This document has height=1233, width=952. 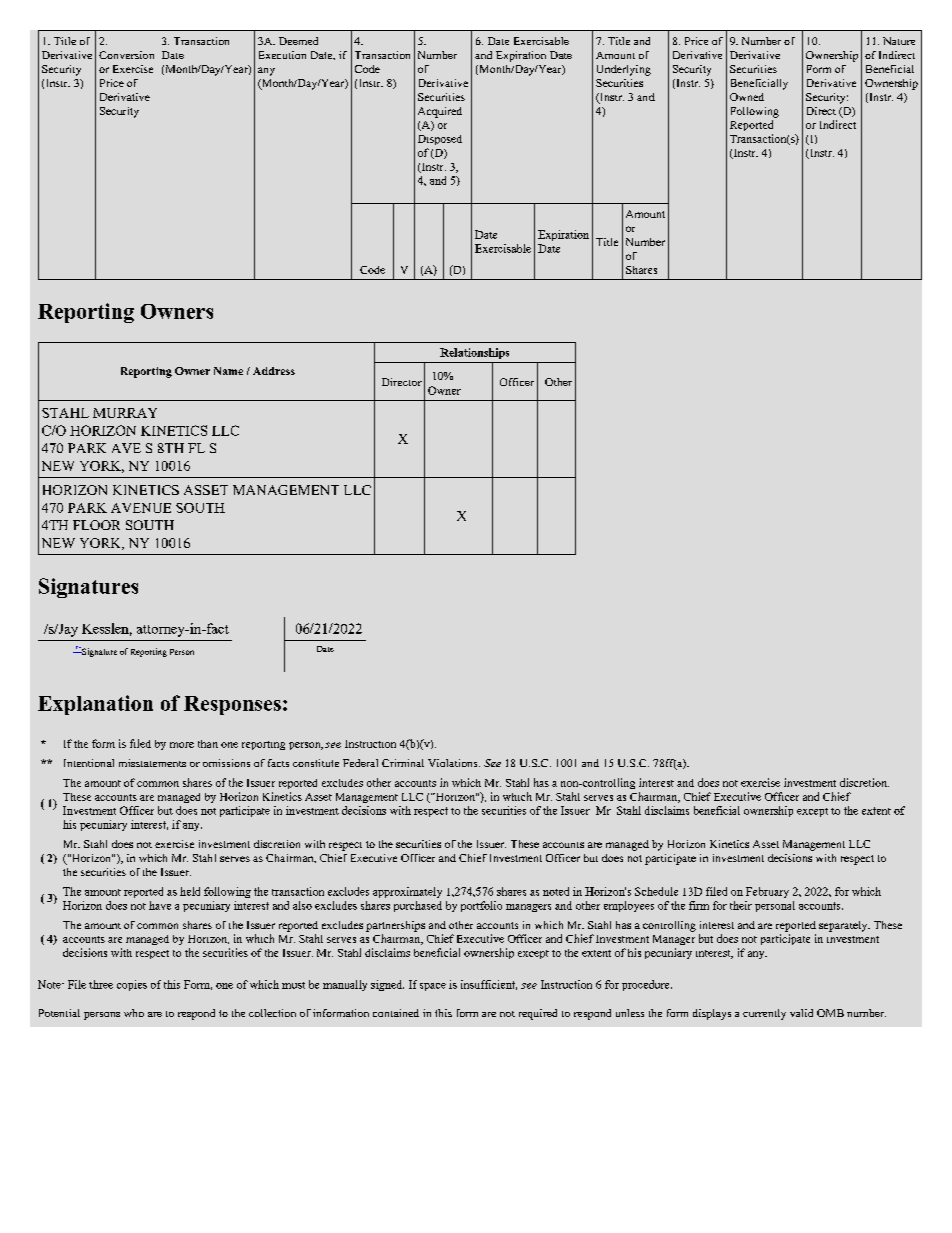 What do you see at coordinates (433, 987) in the document?
I see `space` at bounding box center [433, 987].
